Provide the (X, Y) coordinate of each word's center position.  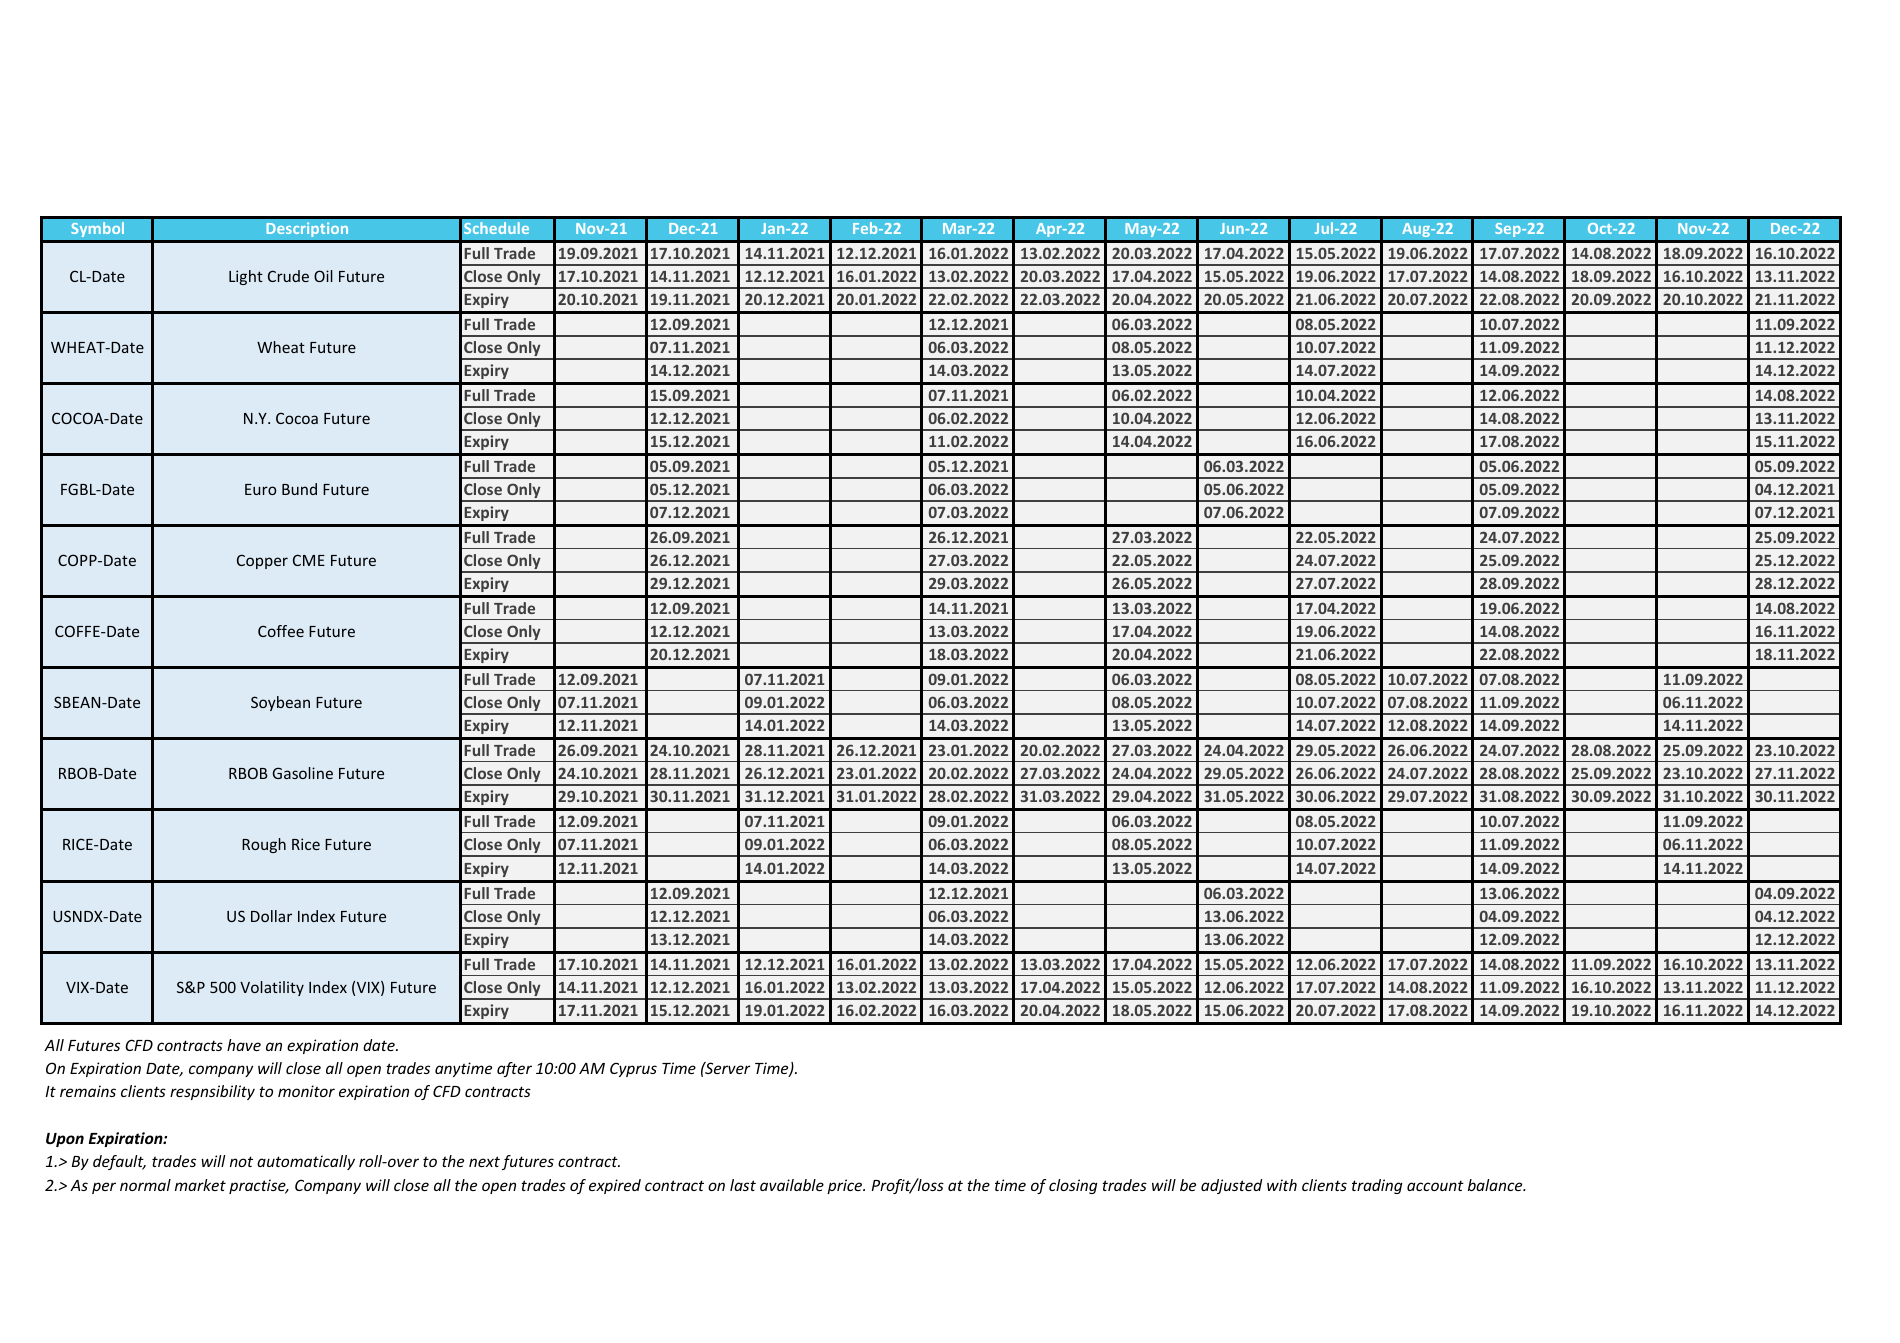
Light (246, 277)
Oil (323, 276)
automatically (306, 1162)
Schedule (496, 228)
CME (309, 560)
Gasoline (303, 773)
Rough (264, 845)
